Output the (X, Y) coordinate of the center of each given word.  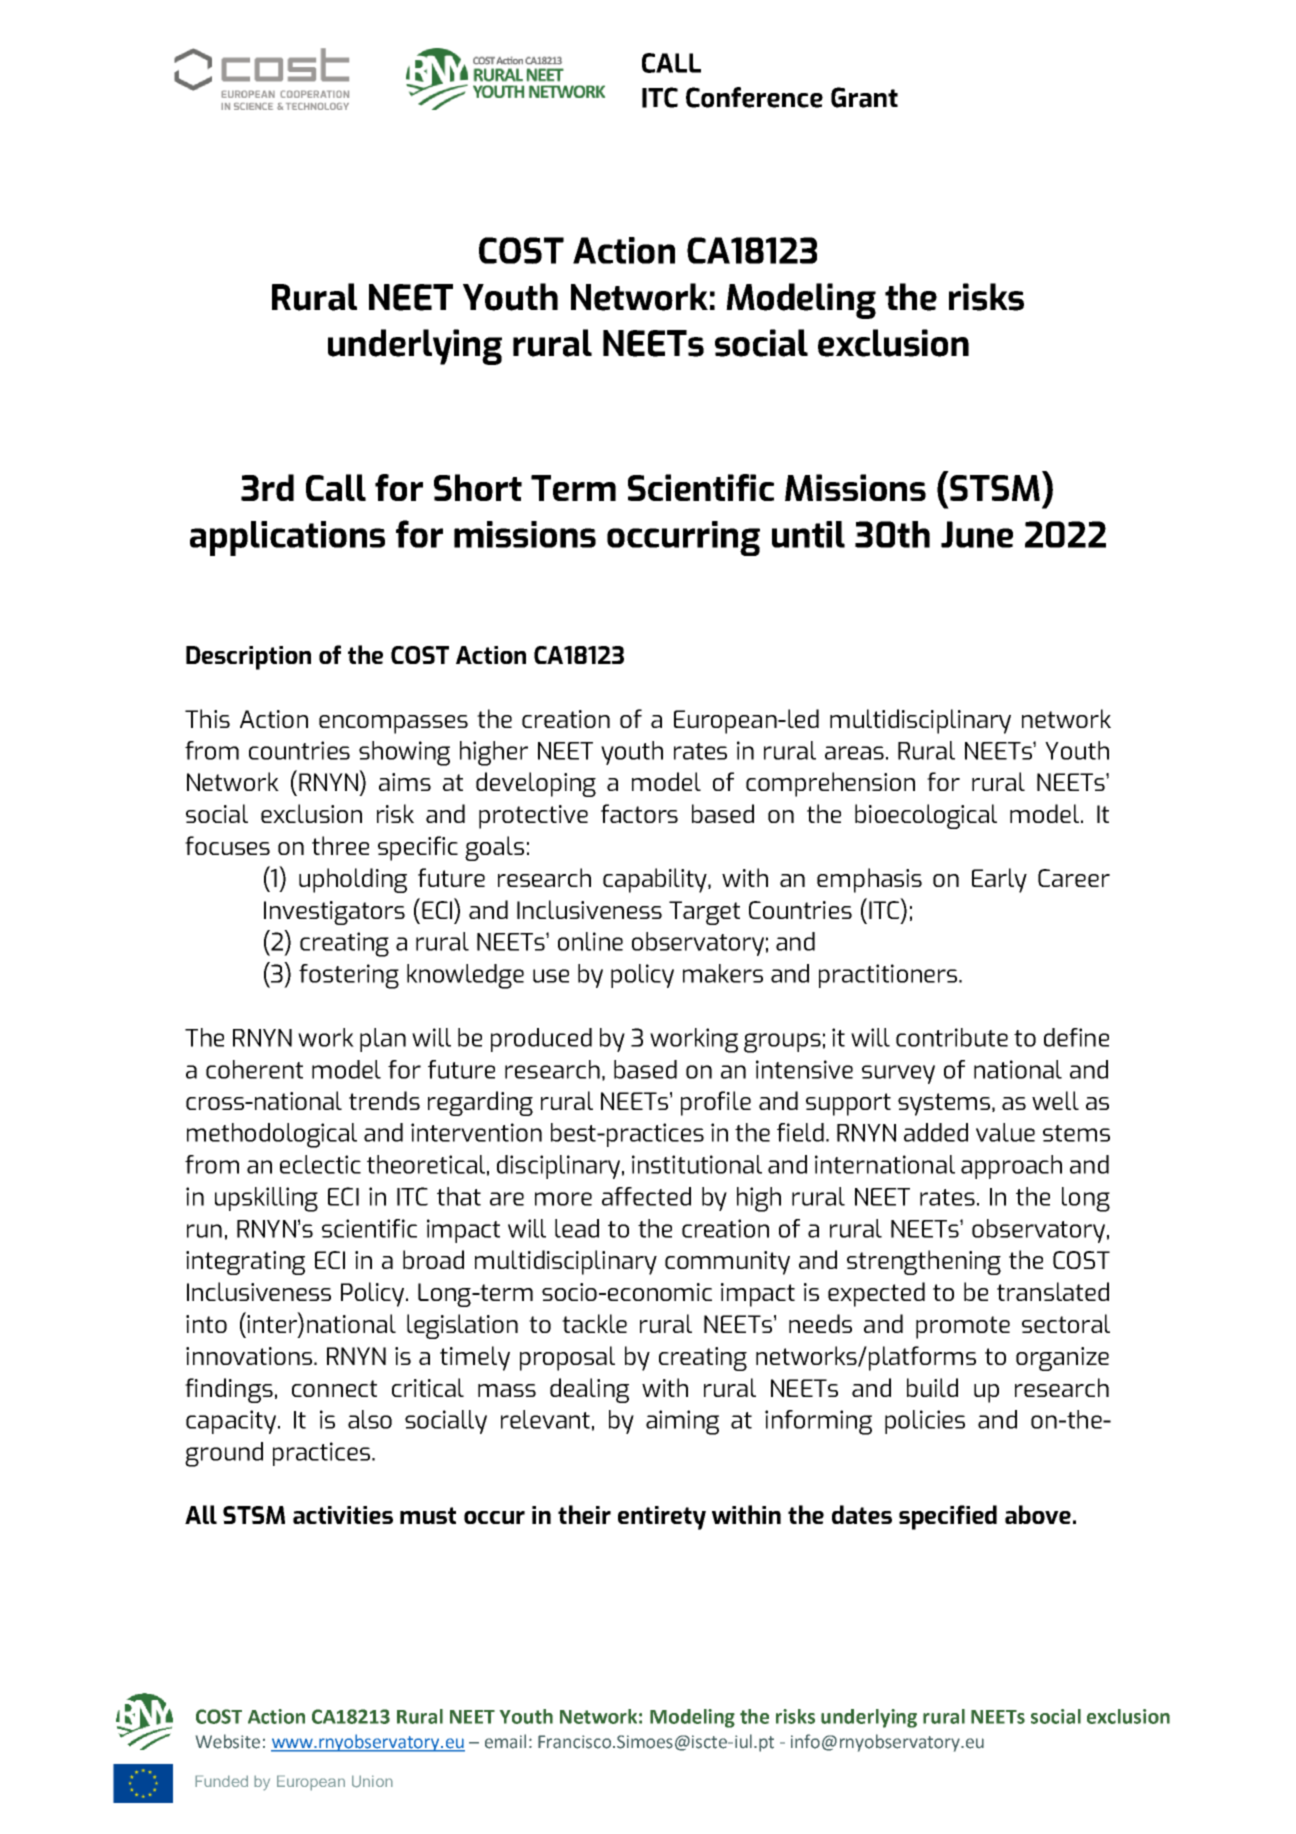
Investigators (334, 913)
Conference (754, 97)
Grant (864, 97)
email (505, 1741)
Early (999, 880)
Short (478, 487)
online (590, 941)
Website (228, 1741)
